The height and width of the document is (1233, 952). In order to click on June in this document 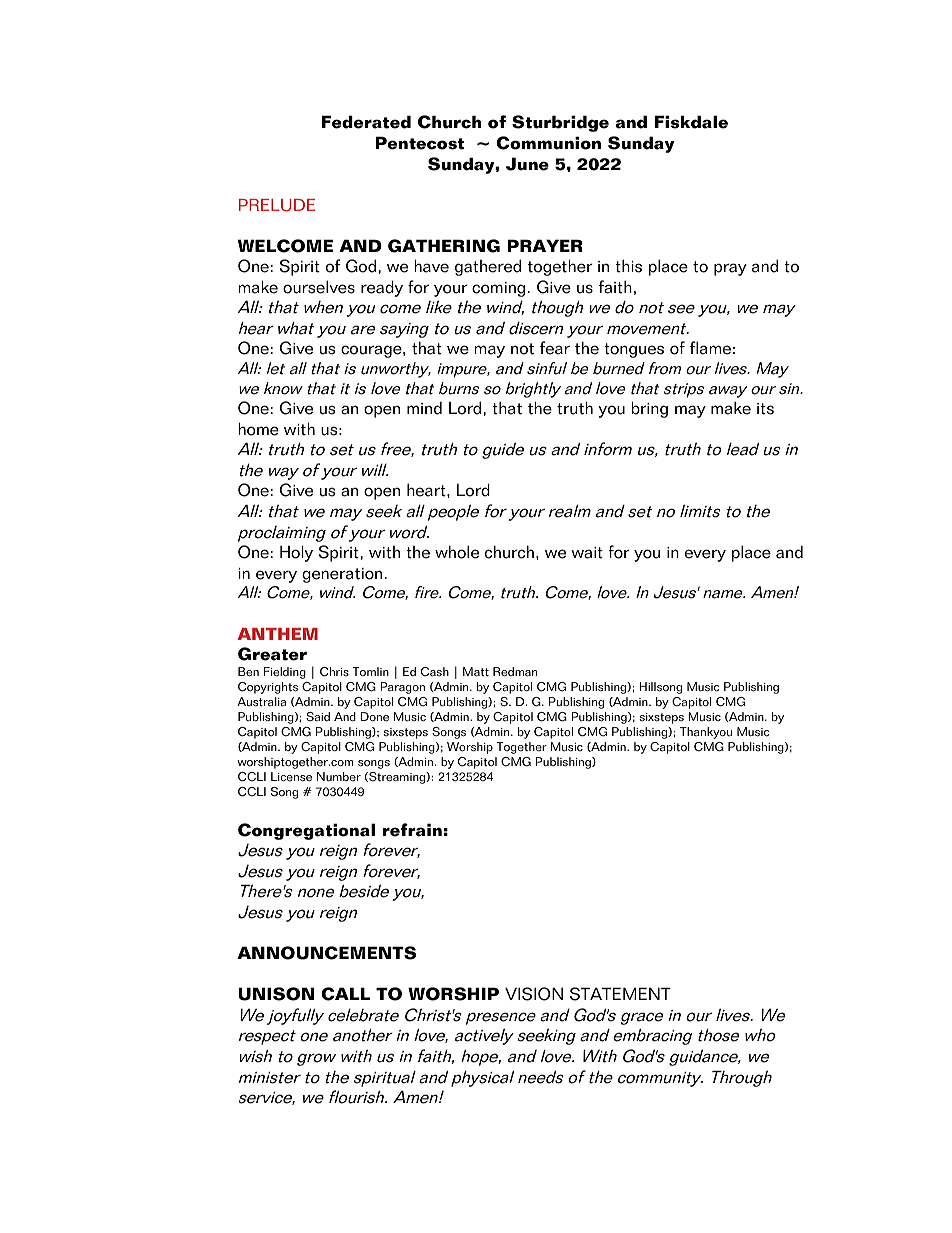, I will do `click(527, 164)`.
